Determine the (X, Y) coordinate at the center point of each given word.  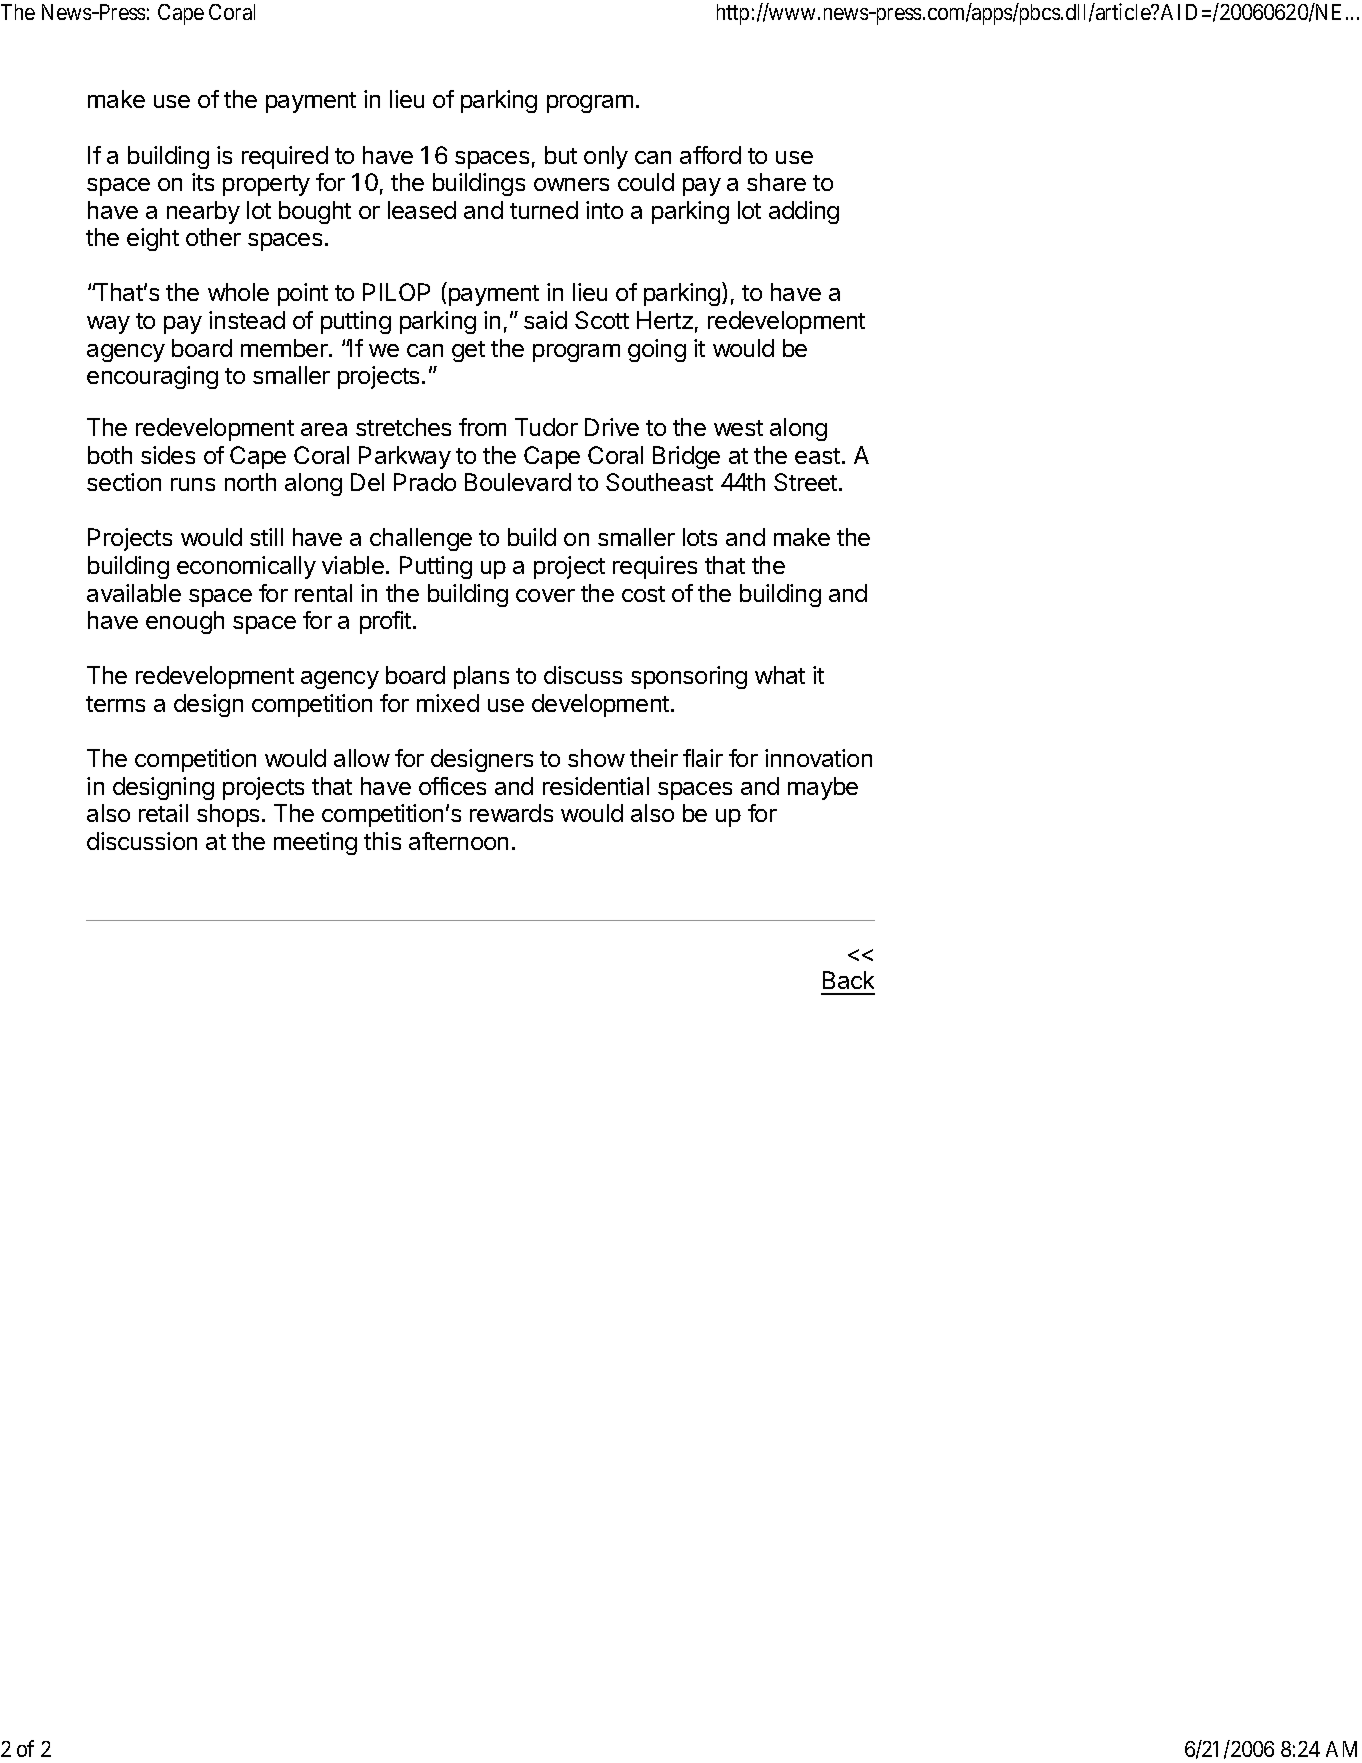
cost (643, 594)
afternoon (458, 841)
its (203, 182)
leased (422, 210)
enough (185, 622)
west (738, 428)
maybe (823, 788)
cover (545, 595)
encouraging (152, 377)
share (776, 182)
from (482, 427)
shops (228, 815)
